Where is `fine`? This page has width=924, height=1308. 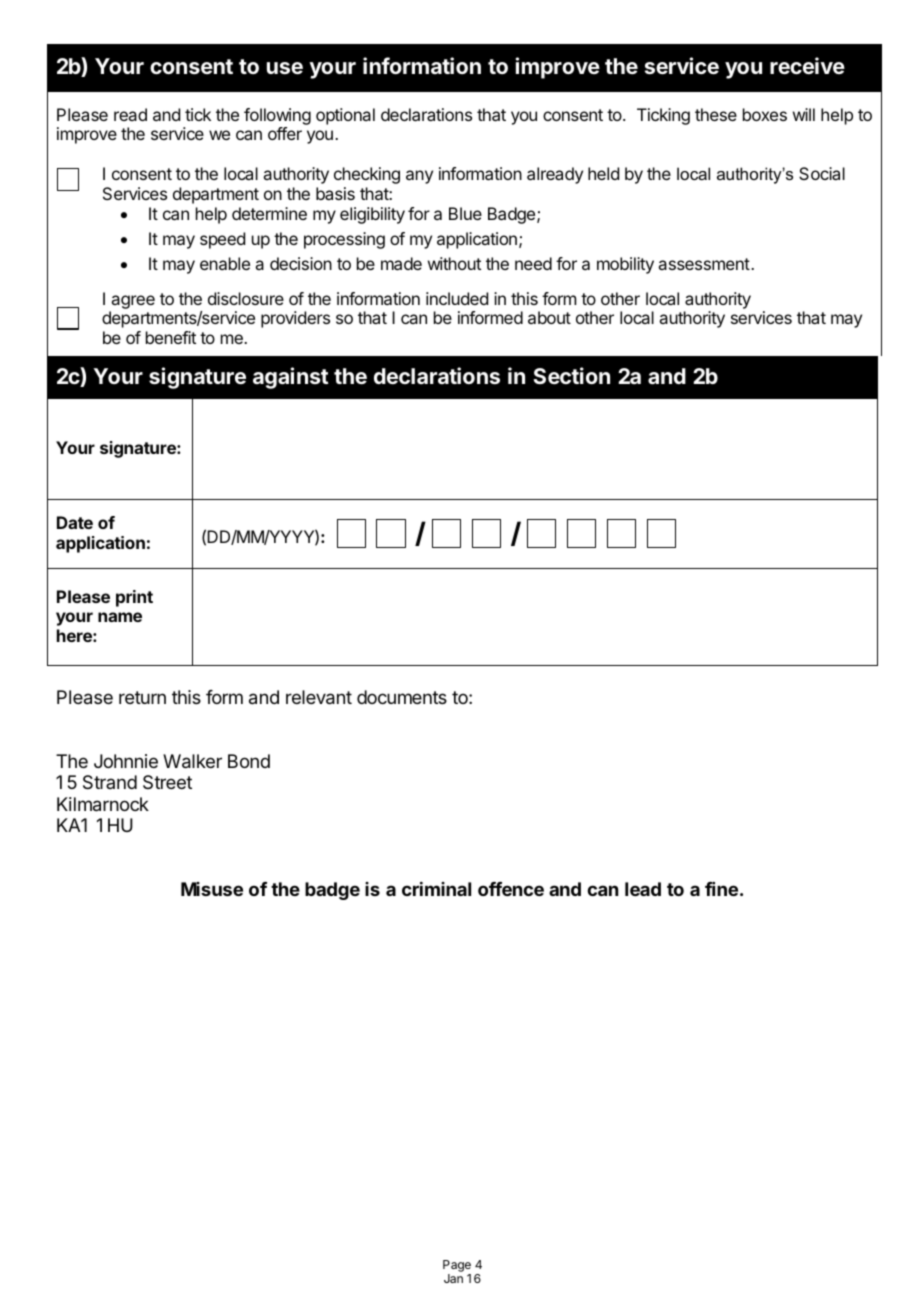
fine is located at coordinates (721, 889).
